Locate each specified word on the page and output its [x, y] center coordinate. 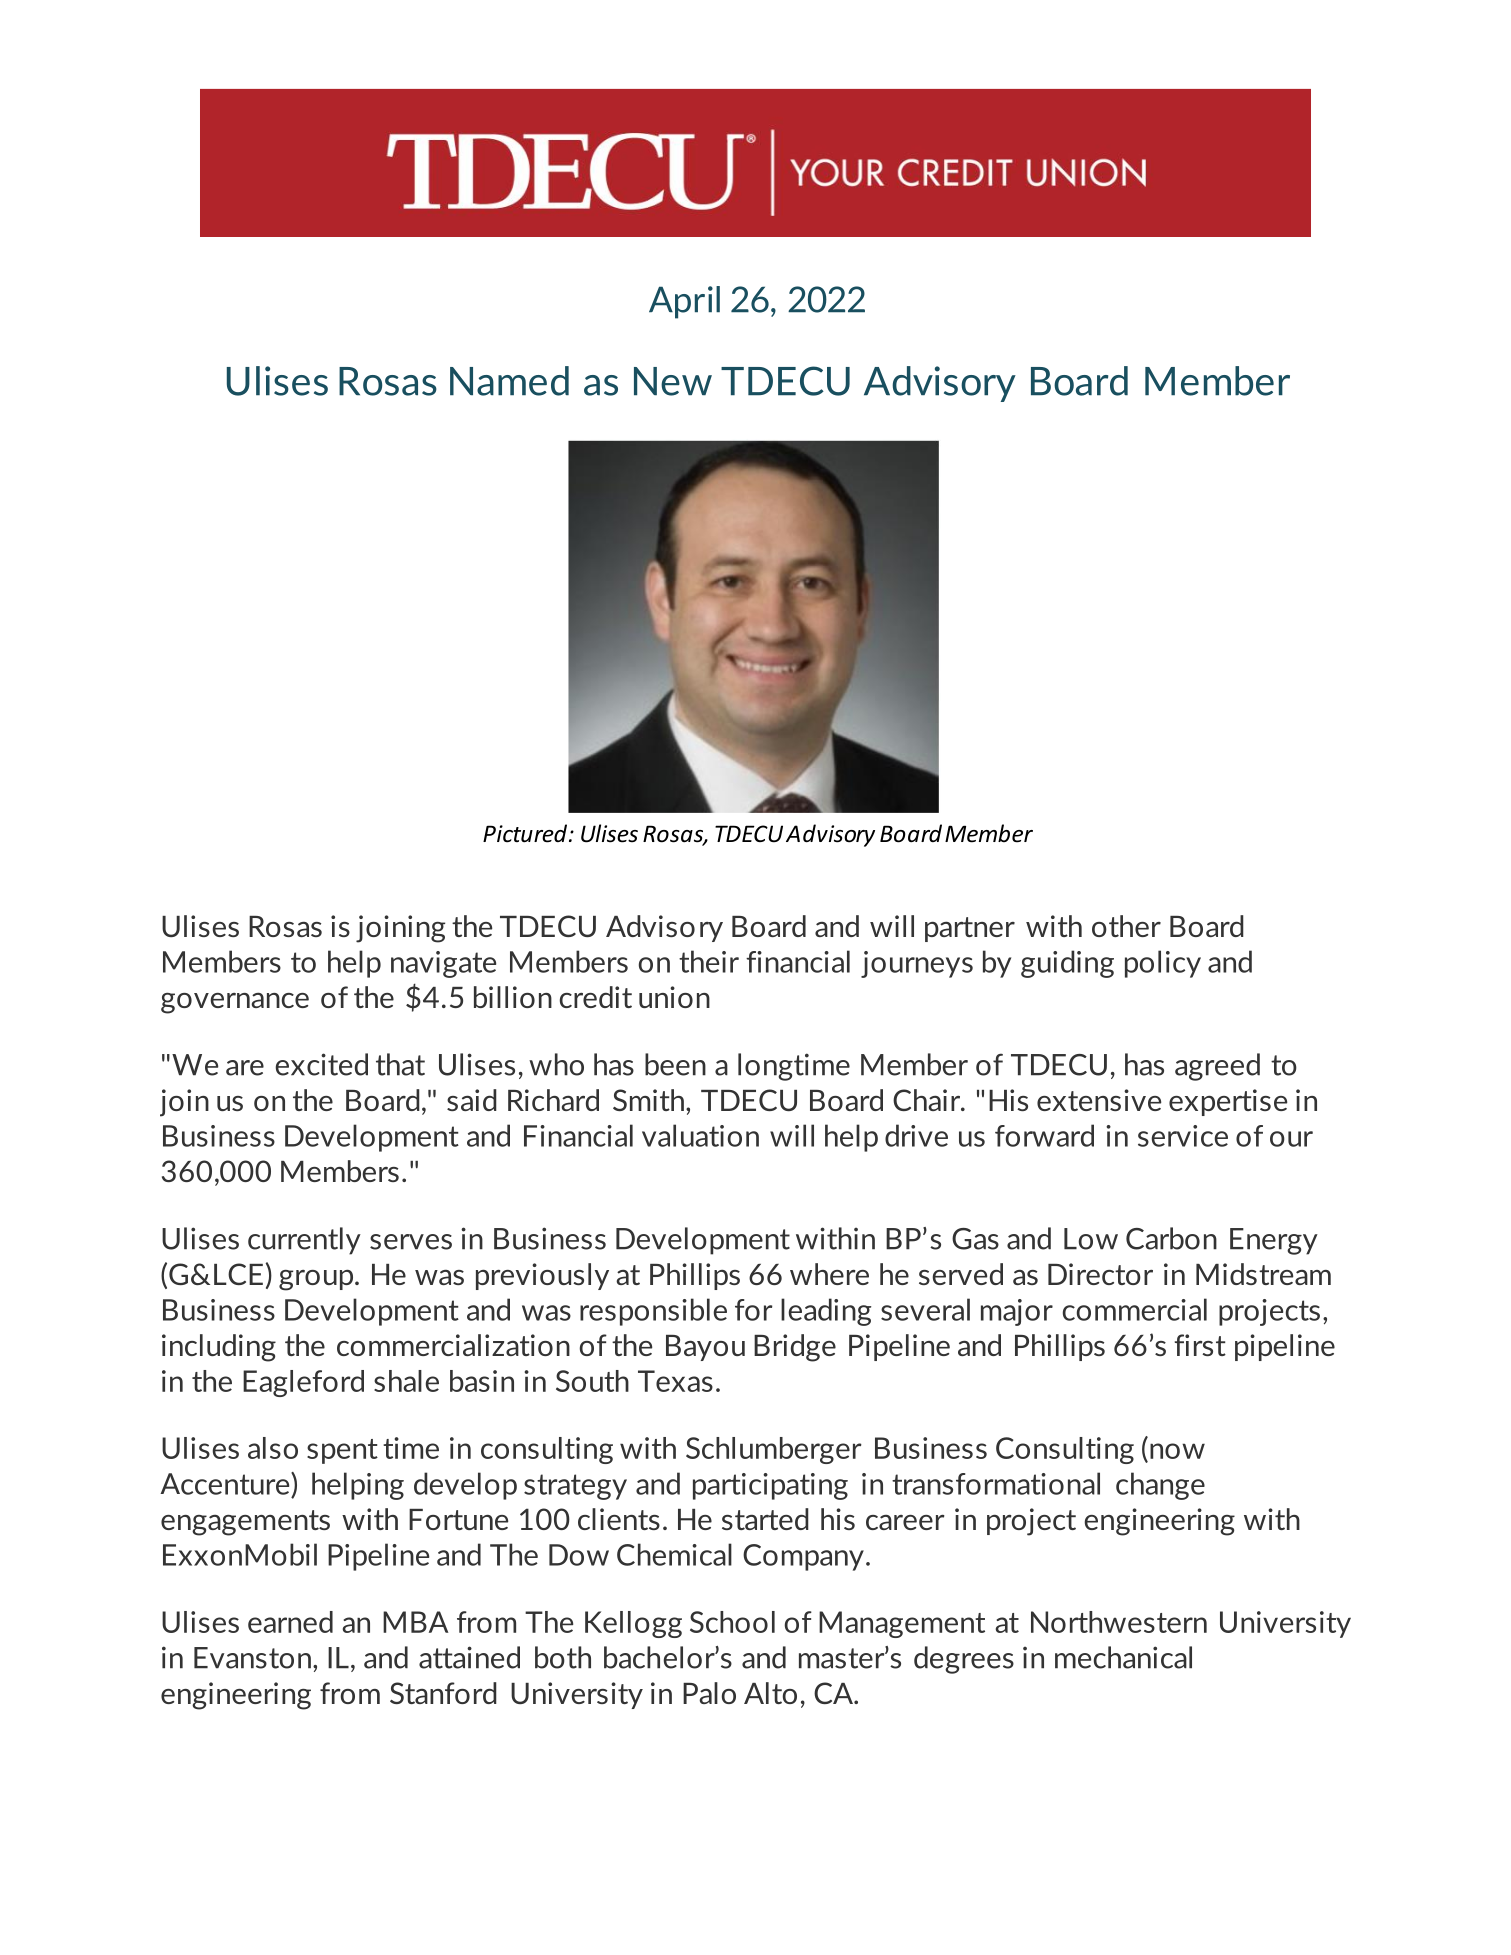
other [1126, 926]
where [829, 1274]
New [673, 381]
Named [509, 381]
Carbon [1171, 1238]
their [709, 961]
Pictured [526, 833]
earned [290, 1622]
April [684, 302]
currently [304, 1241]
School [732, 1622]
